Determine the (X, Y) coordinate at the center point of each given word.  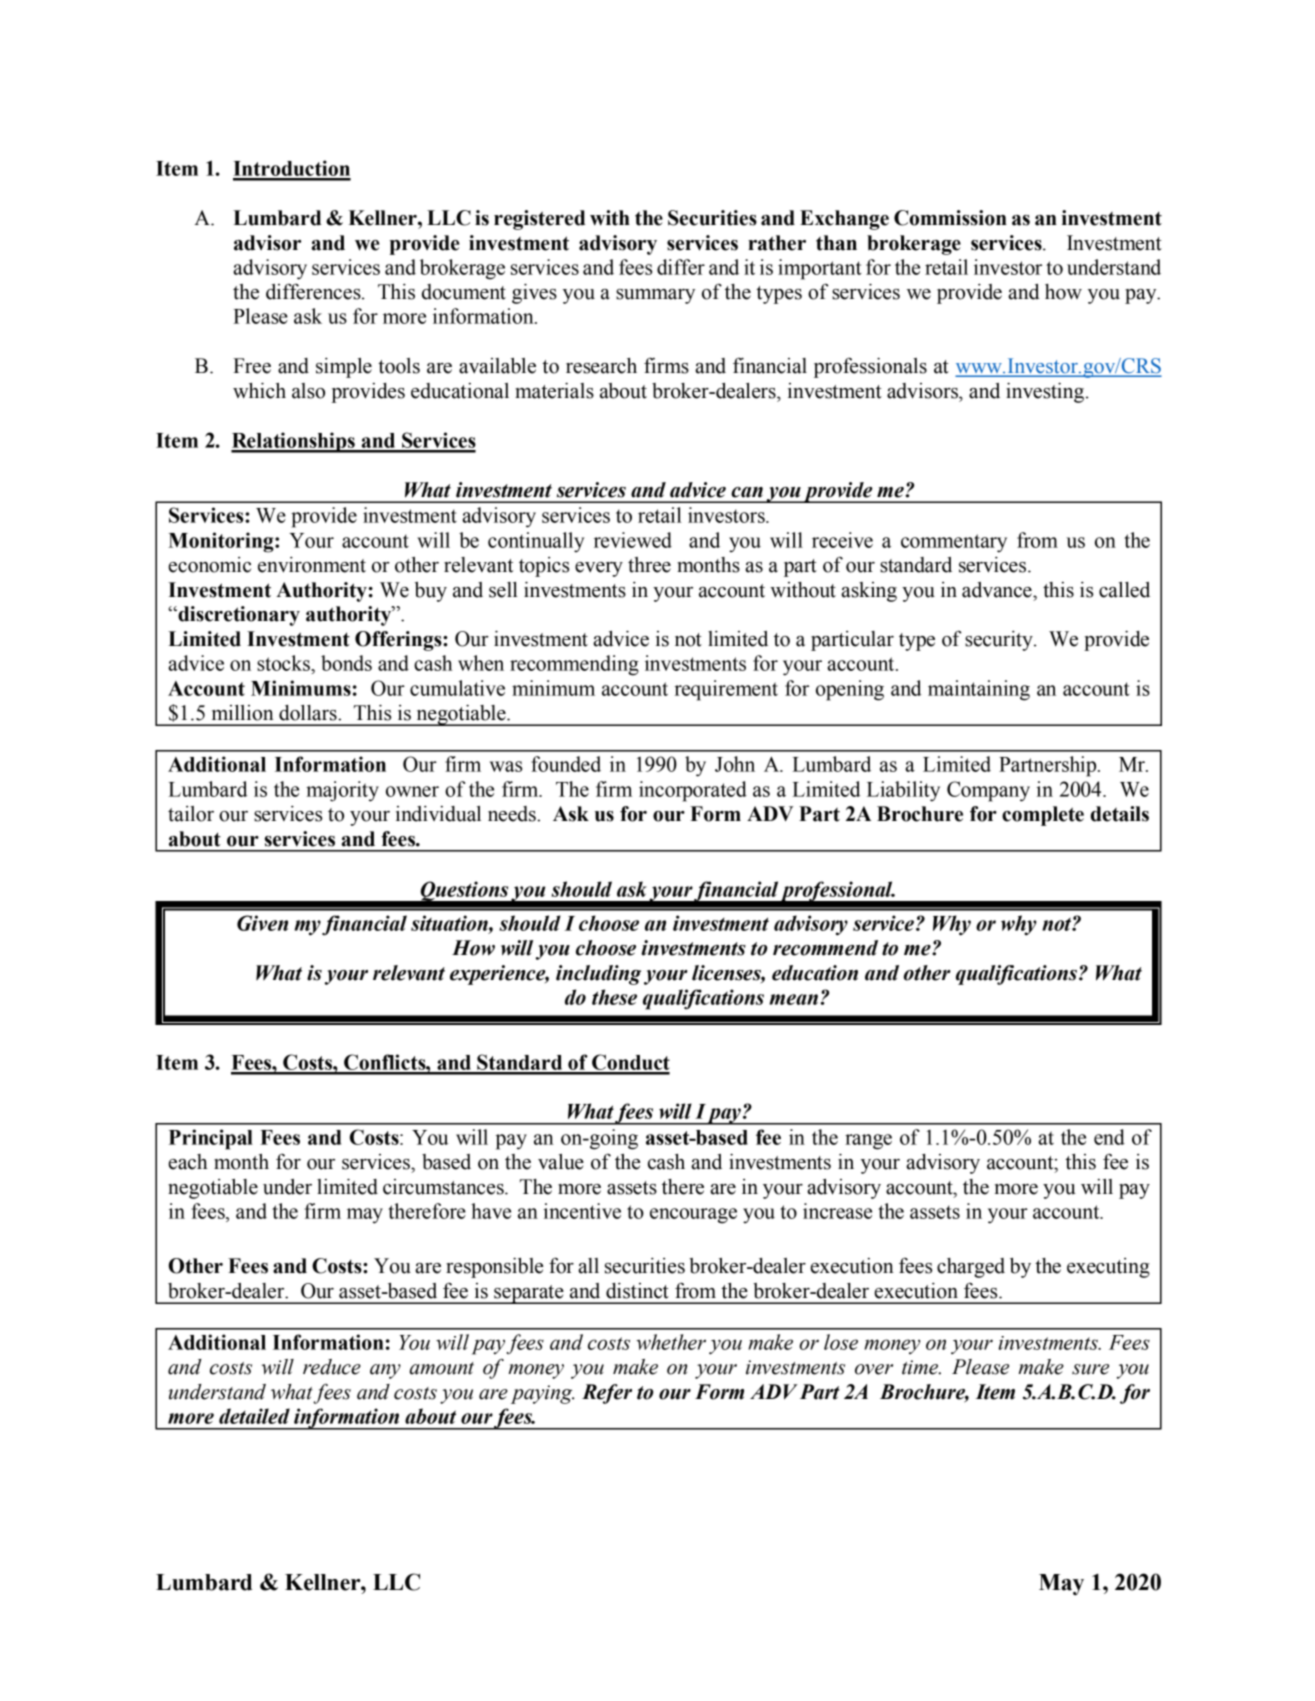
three (649, 565)
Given (262, 923)
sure (1090, 1369)
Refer (607, 1394)
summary (655, 296)
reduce (332, 1367)
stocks (284, 663)
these (614, 997)
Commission (950, 218)
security (1000, 641)
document (464, 292)
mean (793, 999)
